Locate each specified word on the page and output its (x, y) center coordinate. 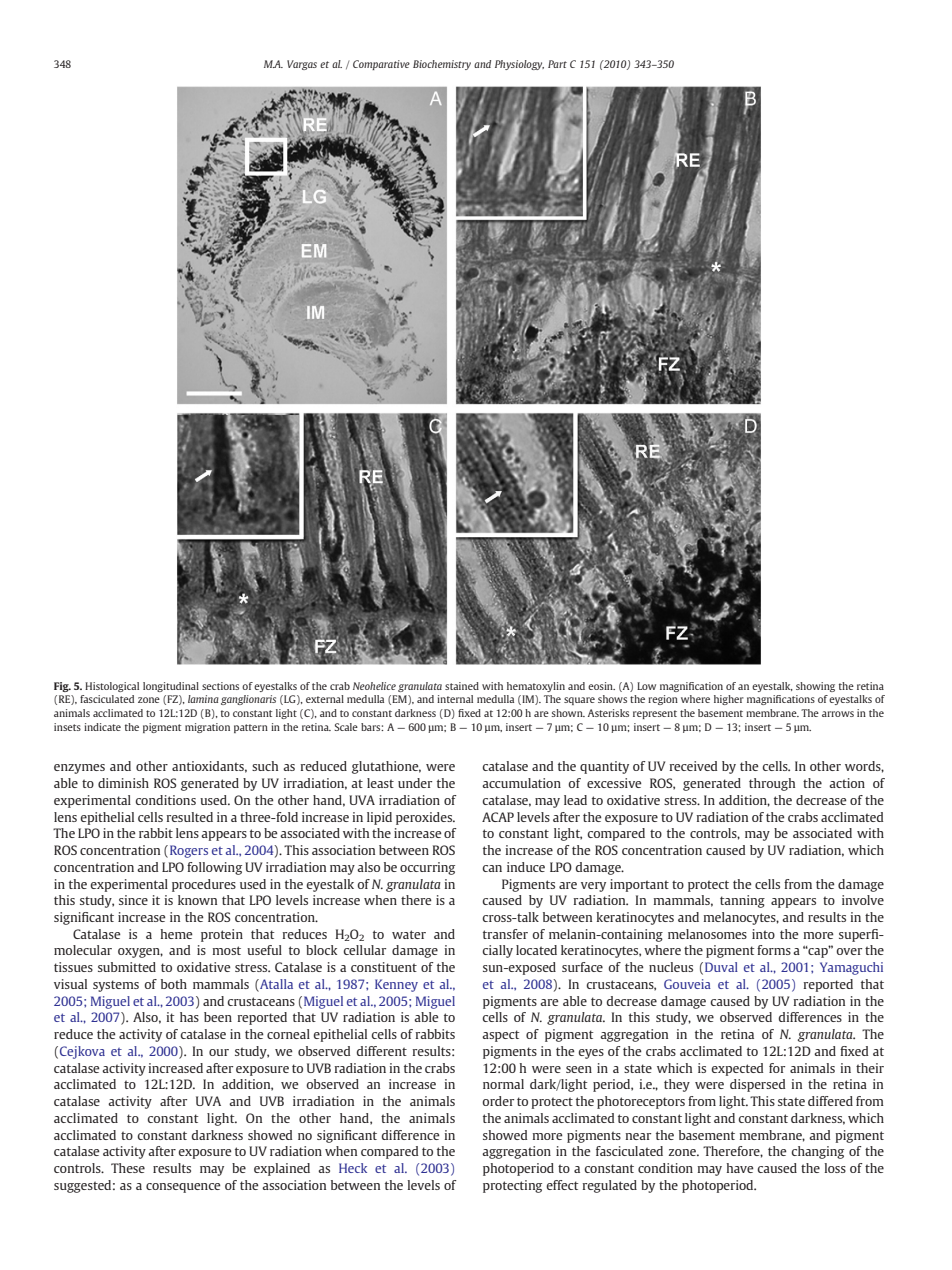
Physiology (519, 65)
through (772, 784)
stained (462, 686)
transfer (505, 934)
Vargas (302, 65)
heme (177, 934)
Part (557, 64)
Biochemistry (442, 65)
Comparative (381, 65)
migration (207, 728)
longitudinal (171, 687)
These (128, 1168)
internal (455, 699)
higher (729, 700)
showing (815, 687)
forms (774, 950)
